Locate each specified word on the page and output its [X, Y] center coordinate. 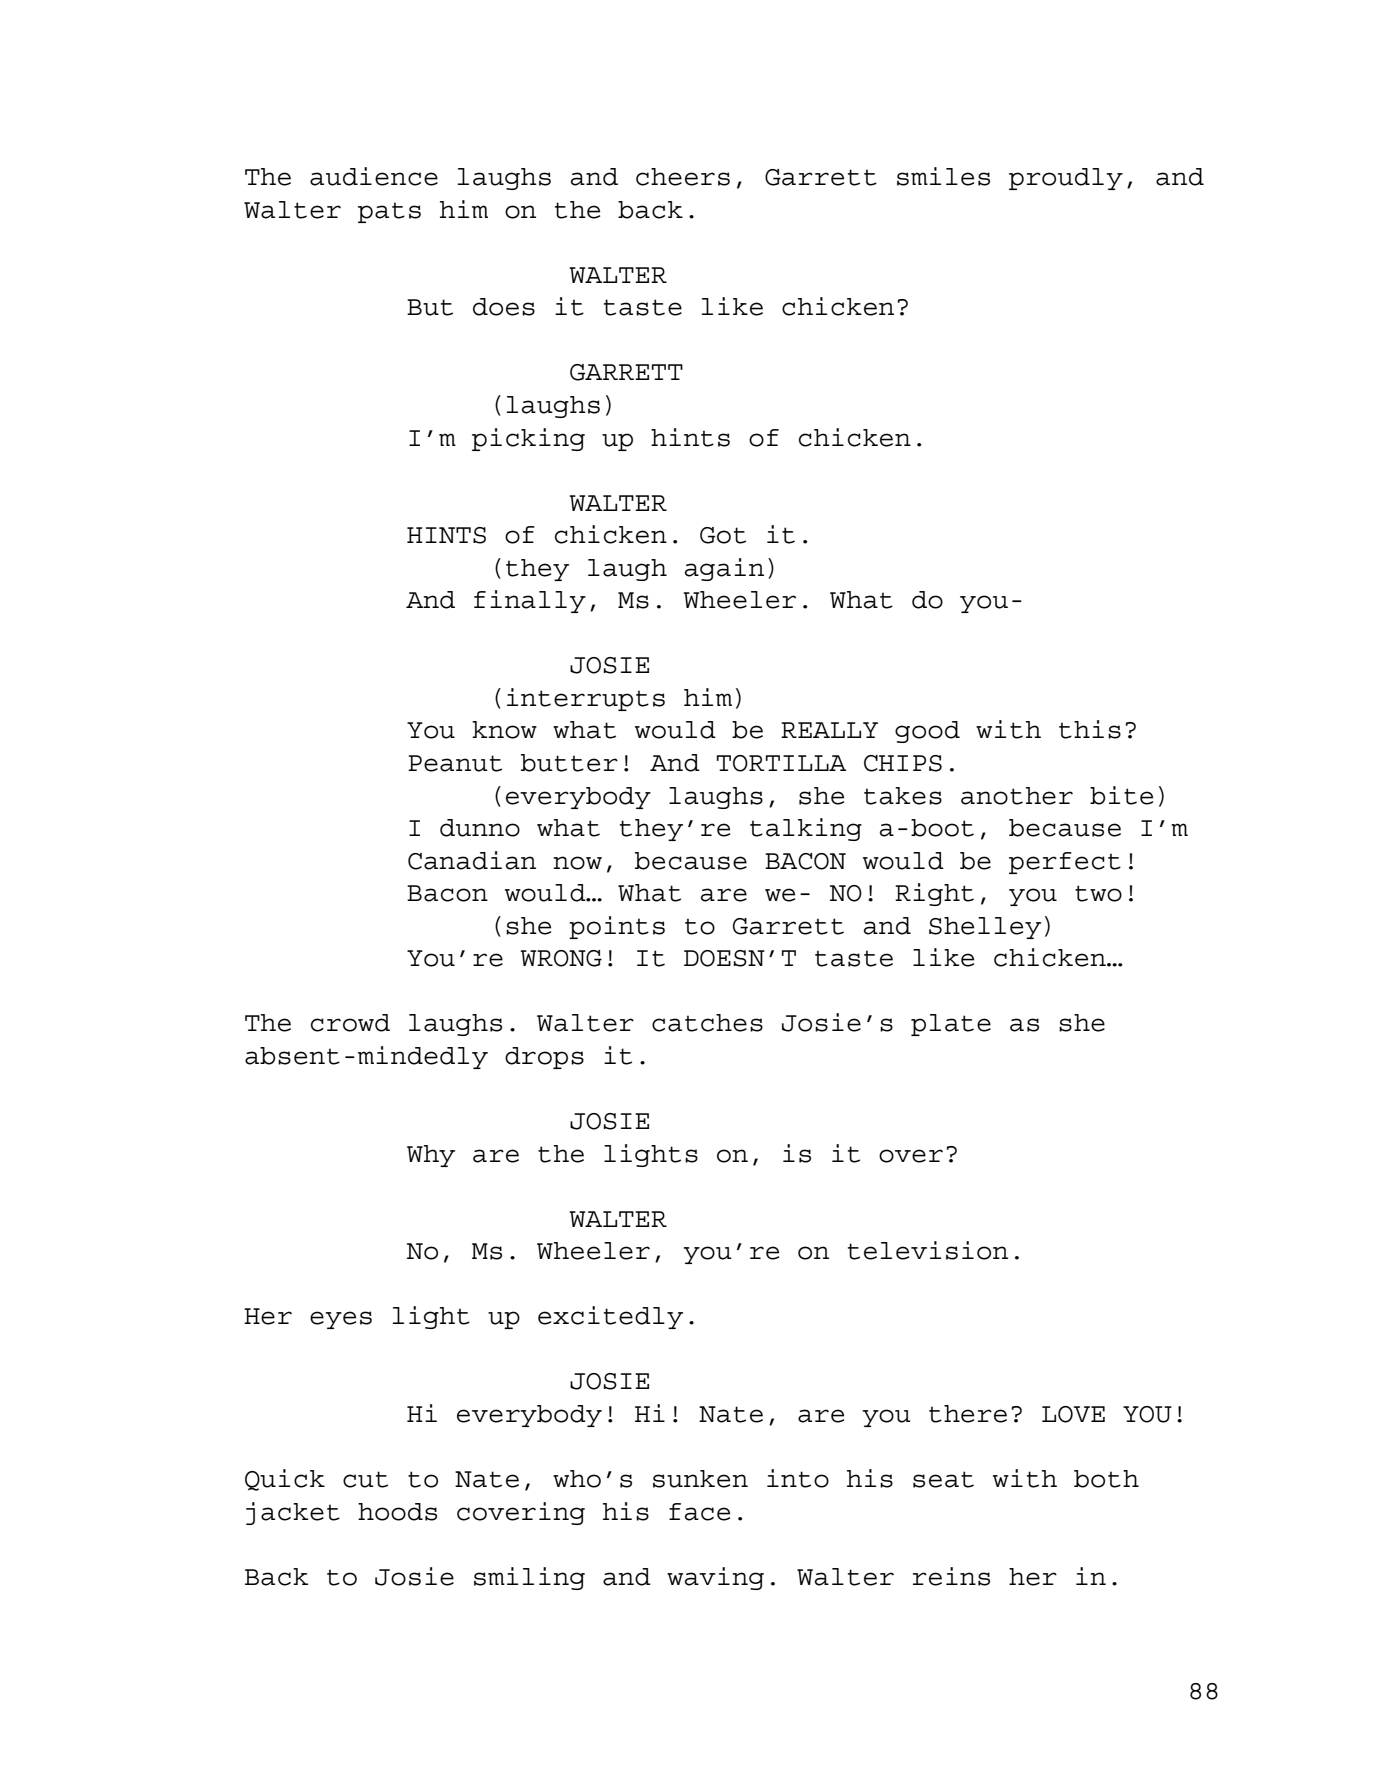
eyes [341, 1320]
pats [389, 212]
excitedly [610, 1317]
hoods [397, 1512]
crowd [350, 1023]
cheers [683, 177]
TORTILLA [781, 763]
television [928, 1250]
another [1017, 796]
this [1090, 729]
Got [723, 535]
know [504, 730]
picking [528, 439]
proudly [1066, 179]
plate [951, 1025]
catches [707, 1023]
